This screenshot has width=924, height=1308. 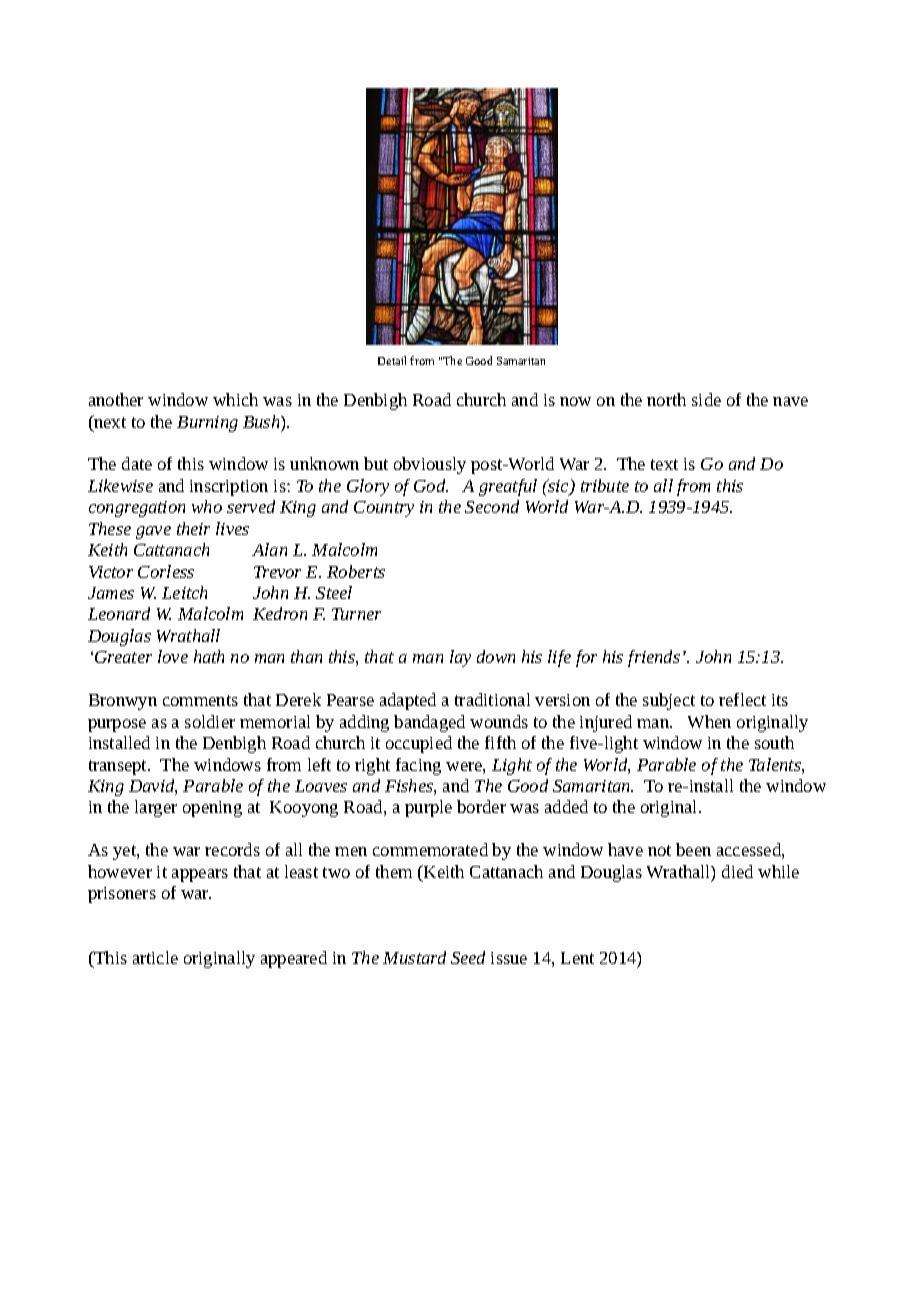 I want to click on love, so click(x=173, y=656).
